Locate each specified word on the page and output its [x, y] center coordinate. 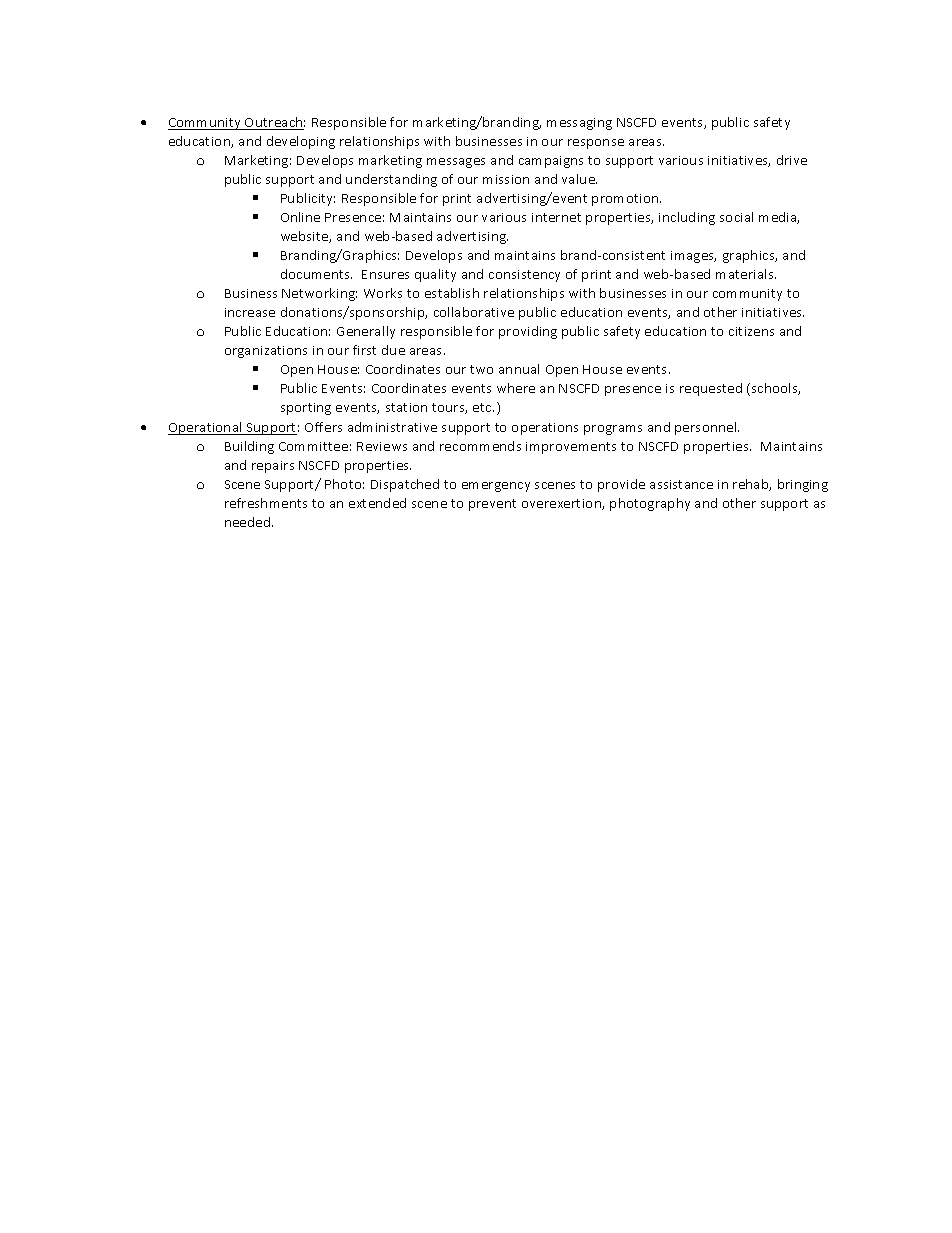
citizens [751, 331]
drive [792, 160]
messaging [579, 124]
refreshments [266, 503]
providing [528, 332]
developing [301, 142]
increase [250, 312]
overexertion [562, 504]
